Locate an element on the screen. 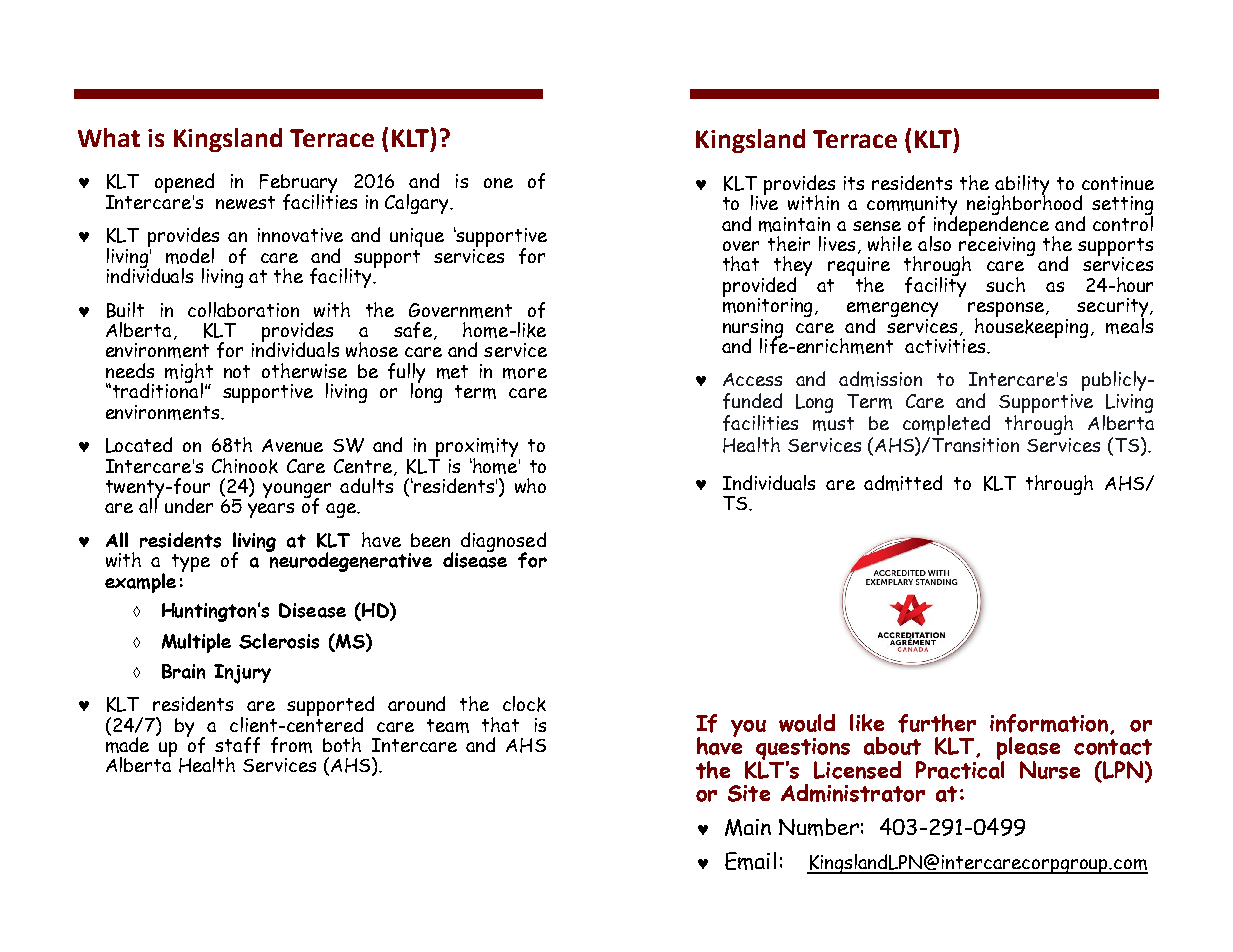 The height and width of the screenshot is (952, 1233). ability is located at coordinates (1022, 186).
